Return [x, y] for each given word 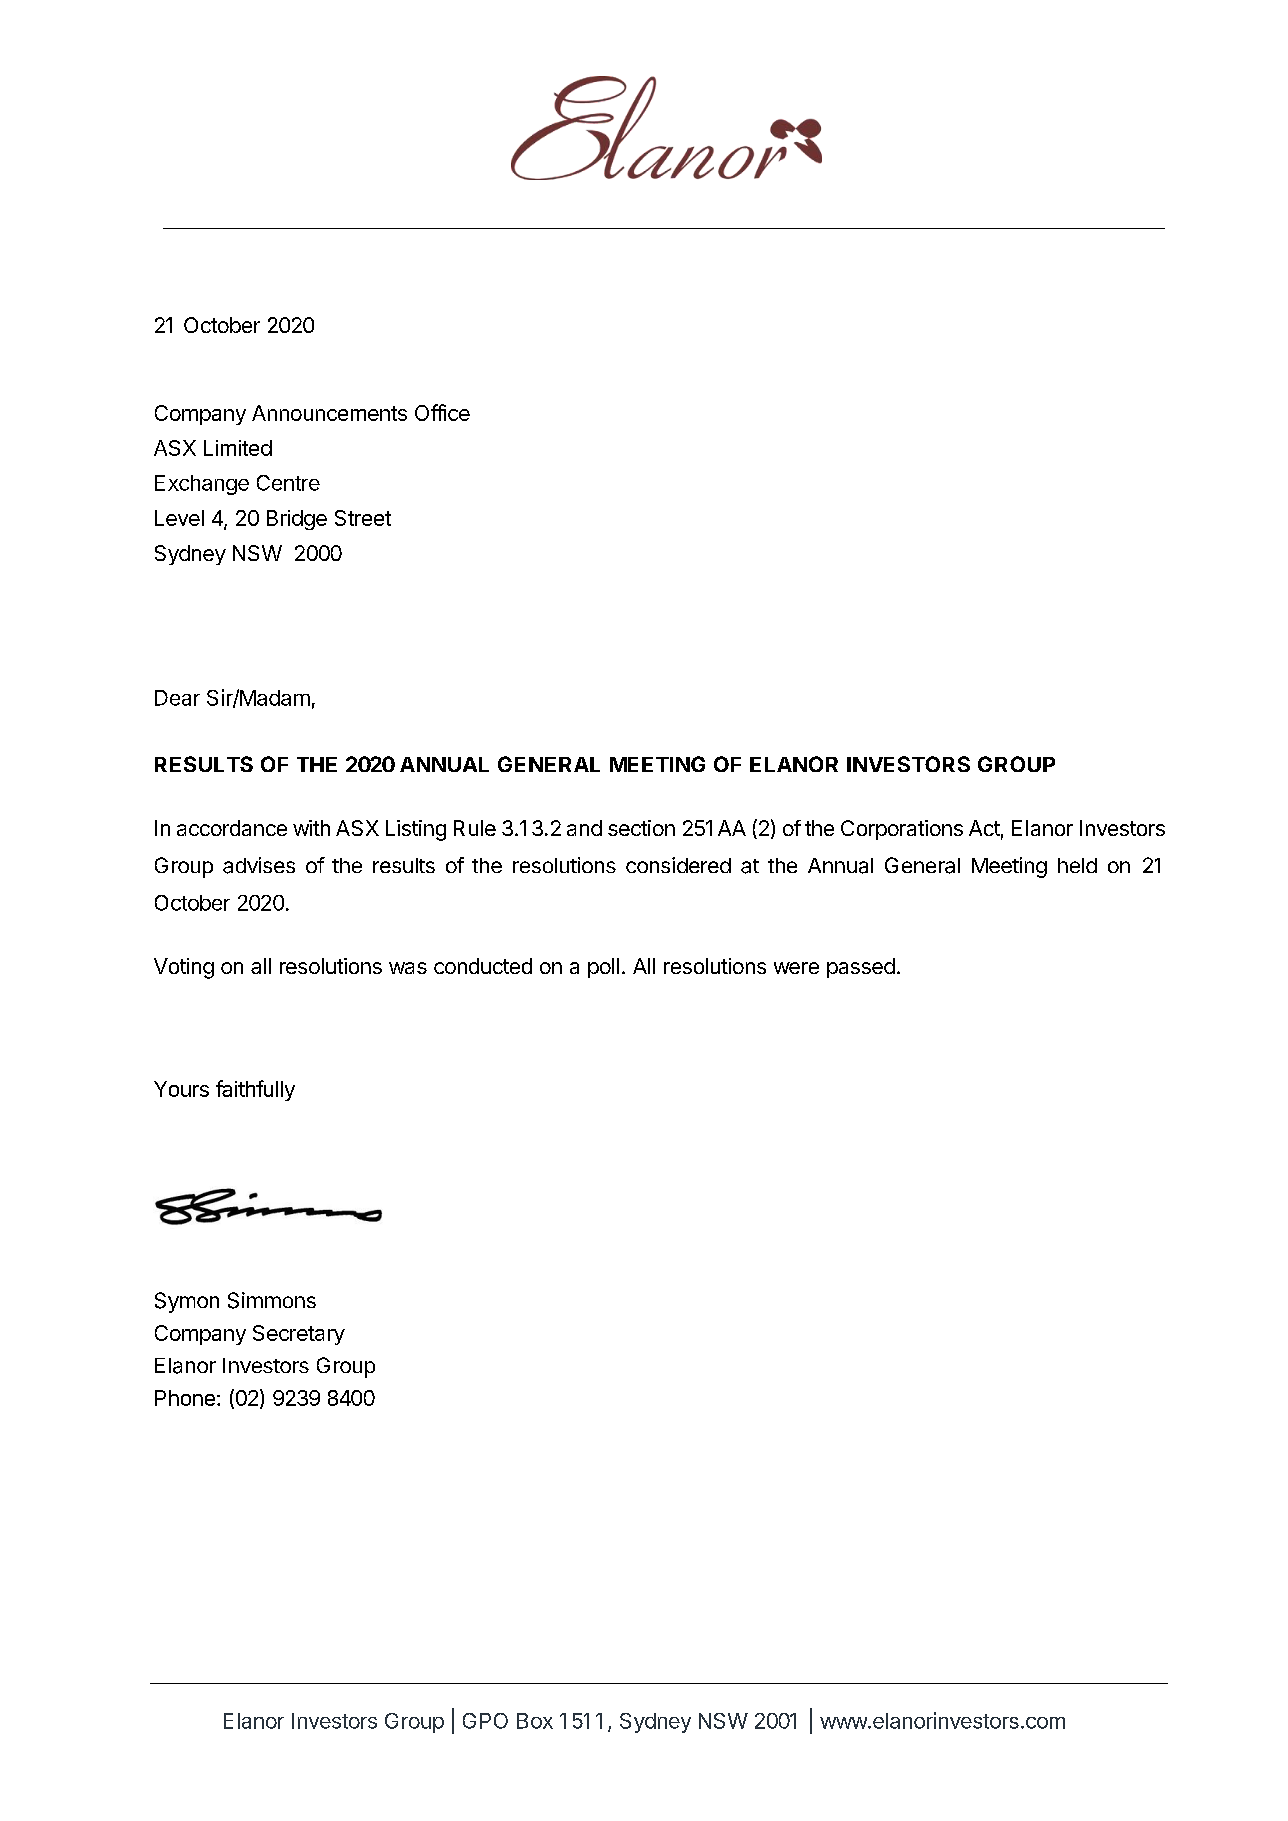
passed [861, 968]
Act [984, 828]
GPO [485, 1721]
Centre [288, 483]
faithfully [255, 1090]
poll [603, 968]
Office [442, 412]
